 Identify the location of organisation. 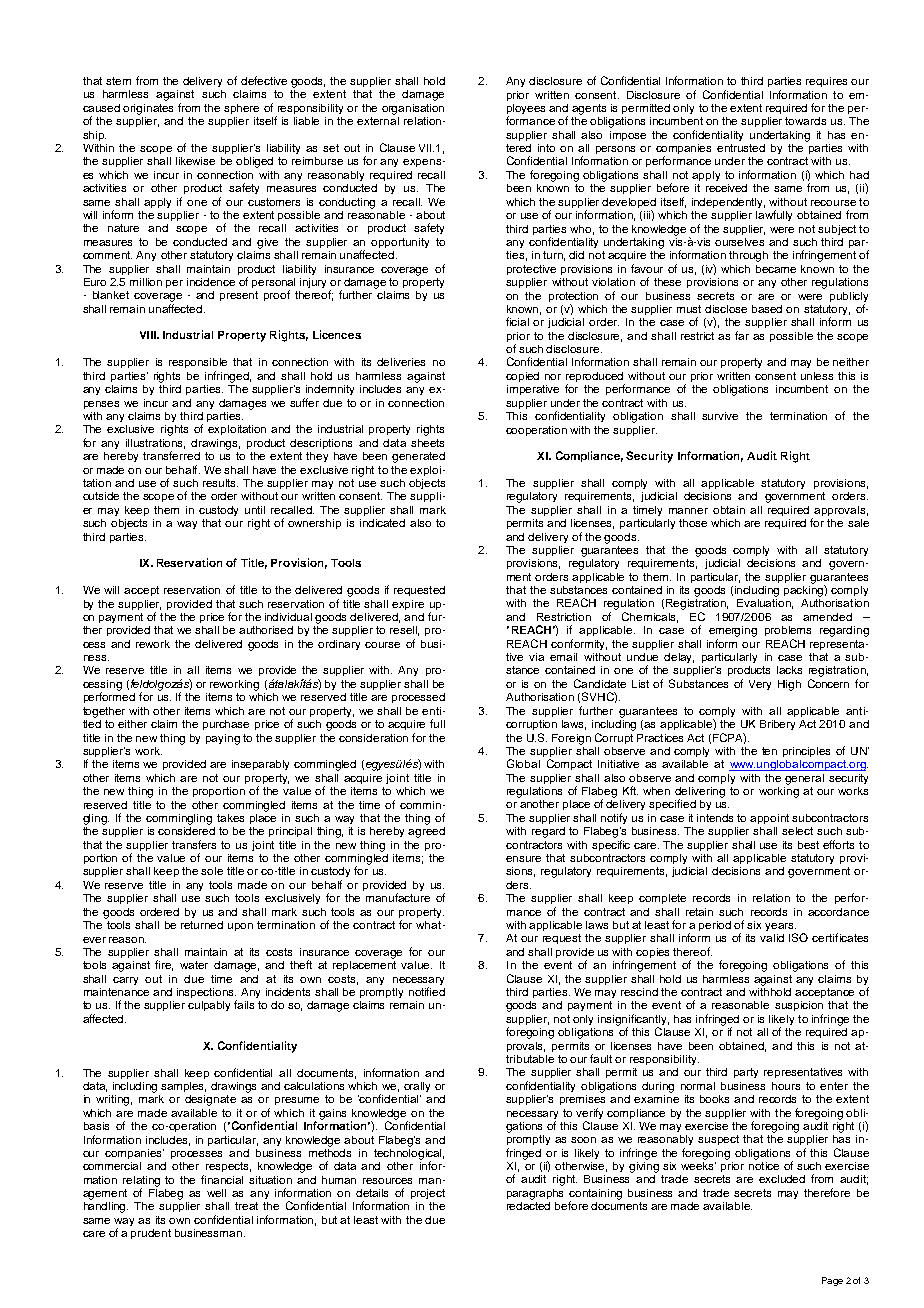
(413, 109).
